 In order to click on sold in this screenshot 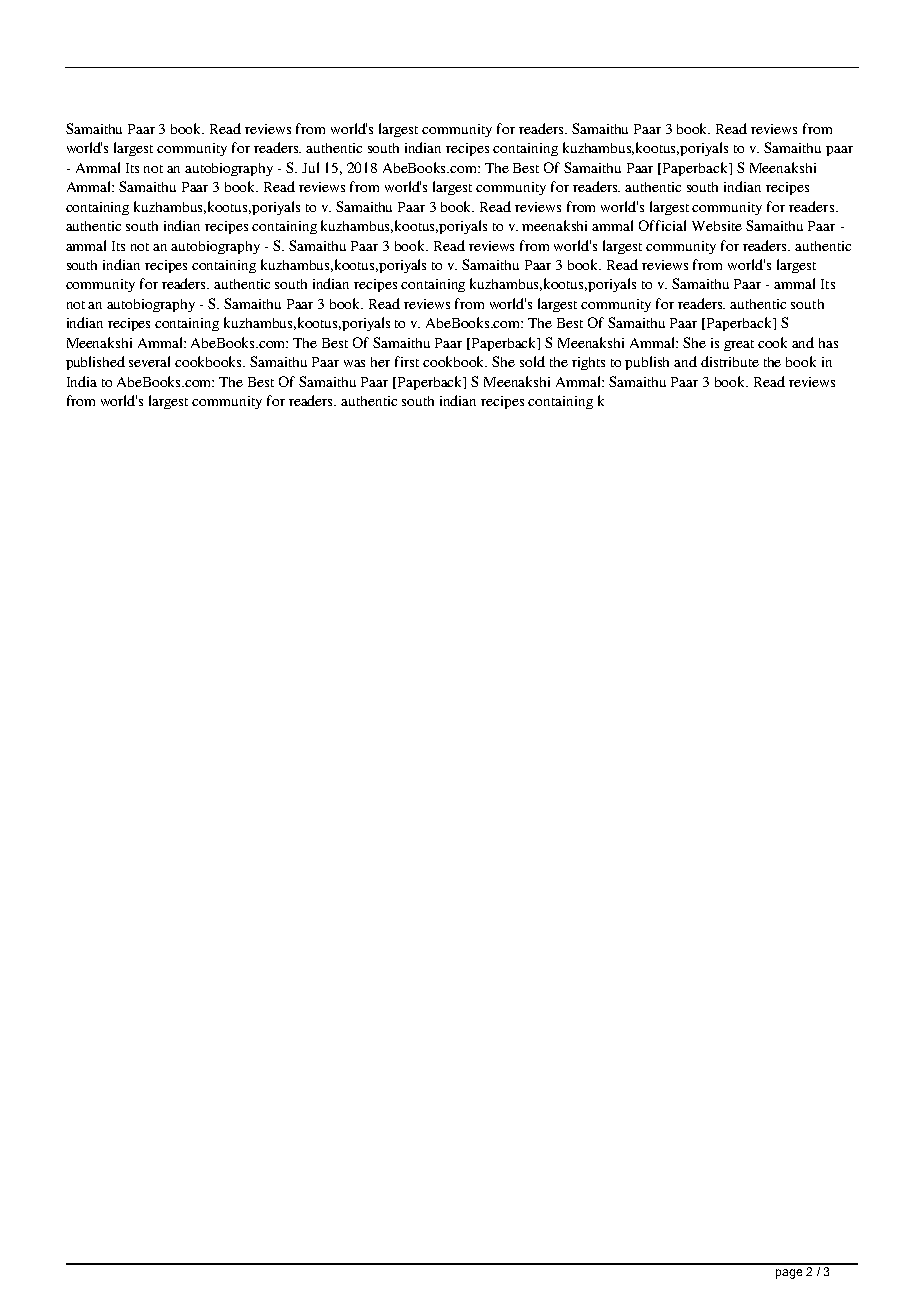, I will do `click(532, 361)`.
